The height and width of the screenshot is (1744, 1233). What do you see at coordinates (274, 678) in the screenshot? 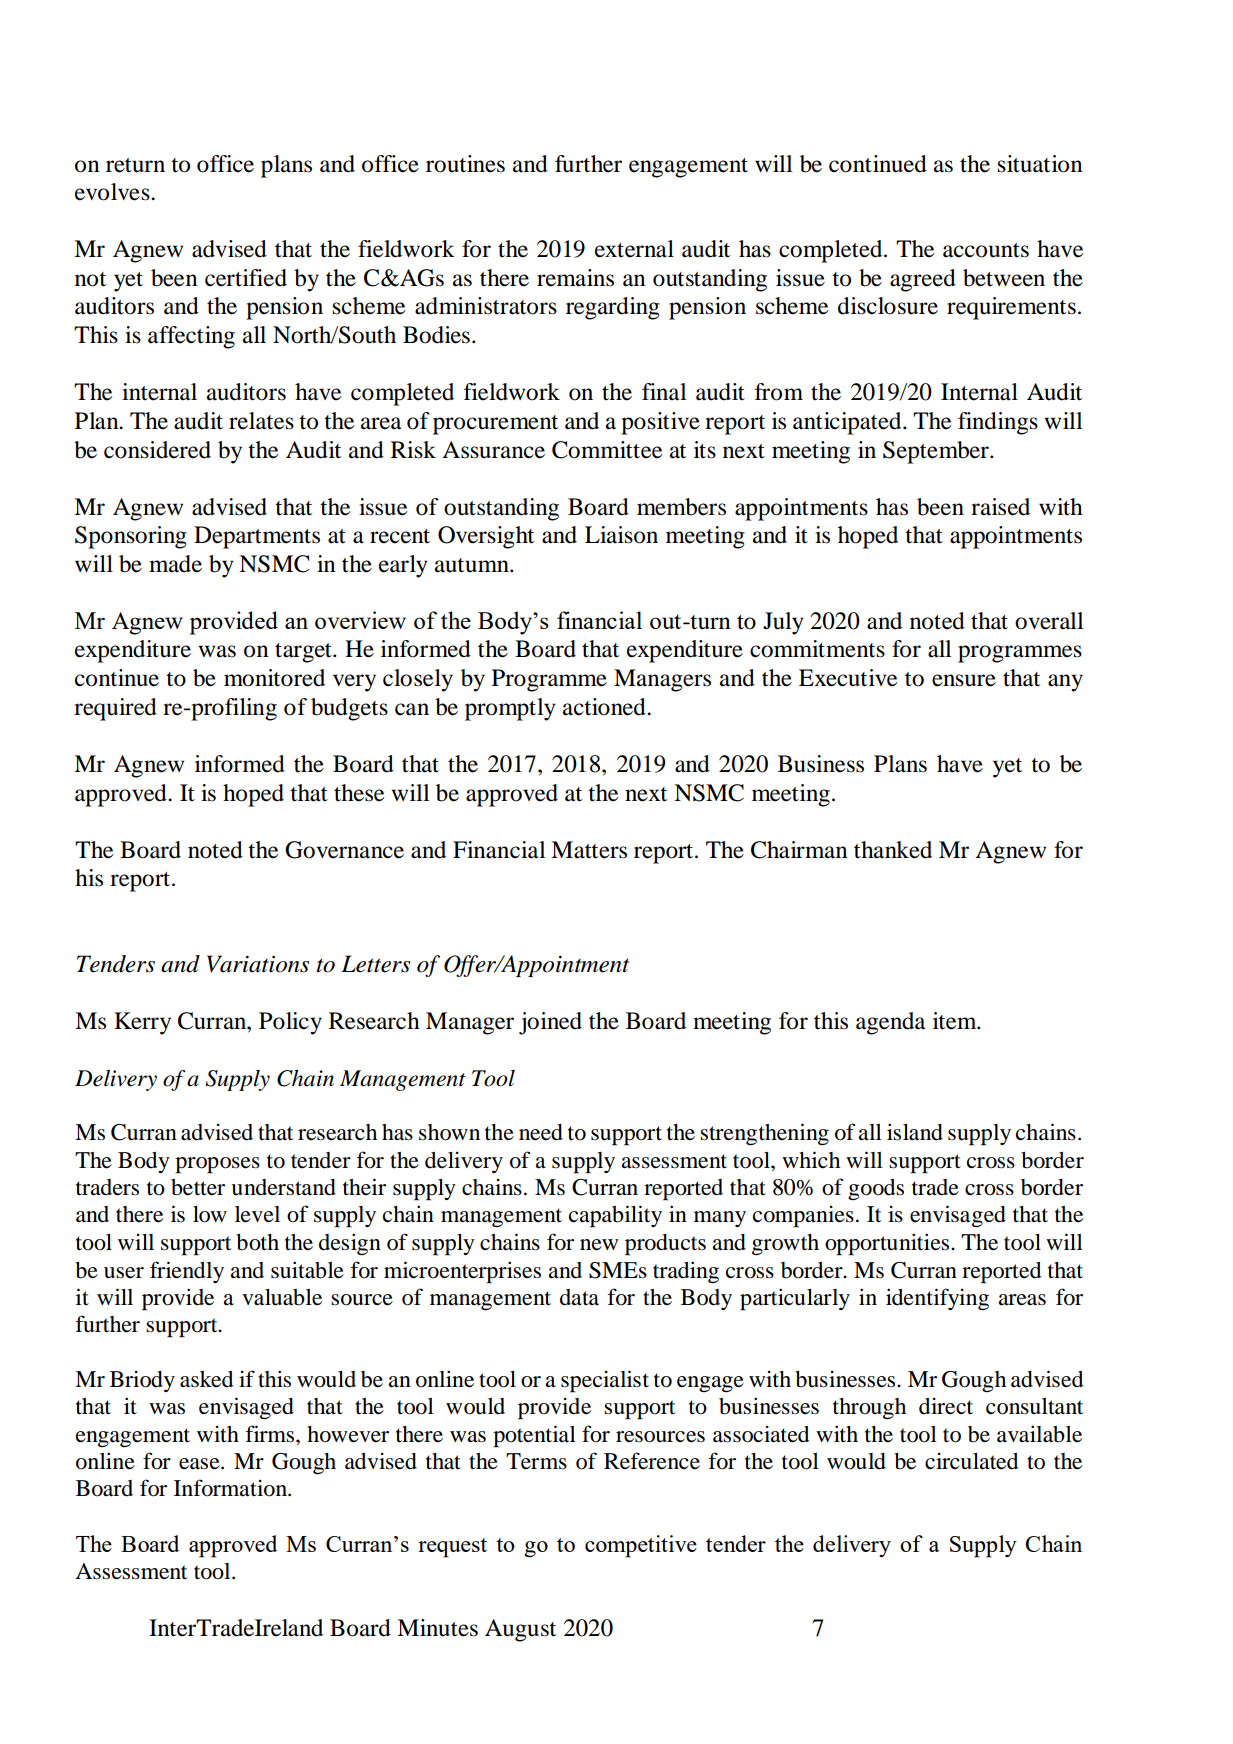
I see `monitored` at bounding box center [274, 678].
